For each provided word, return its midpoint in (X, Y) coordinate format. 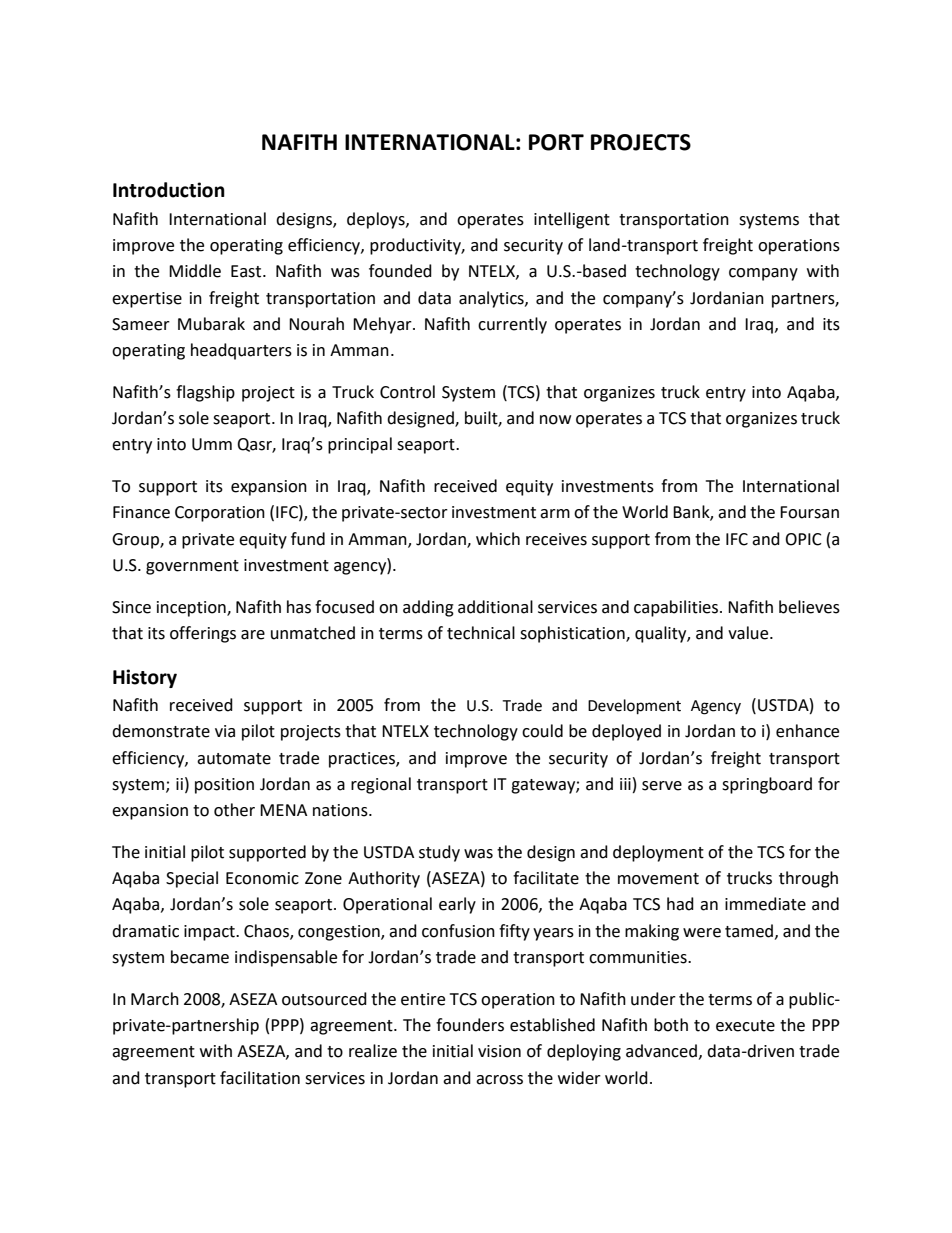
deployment (658, 853)
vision (499, 1051)
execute (745, 1026)
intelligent (572, 220)
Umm (212, 444)
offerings (203, 634)
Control (407, 392)
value (749, 633)
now (555, 420)
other (234, 810)
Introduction (169, 190)
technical (481, 633)
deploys (377, 220)
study (439, 853)
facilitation (260, 1078)
